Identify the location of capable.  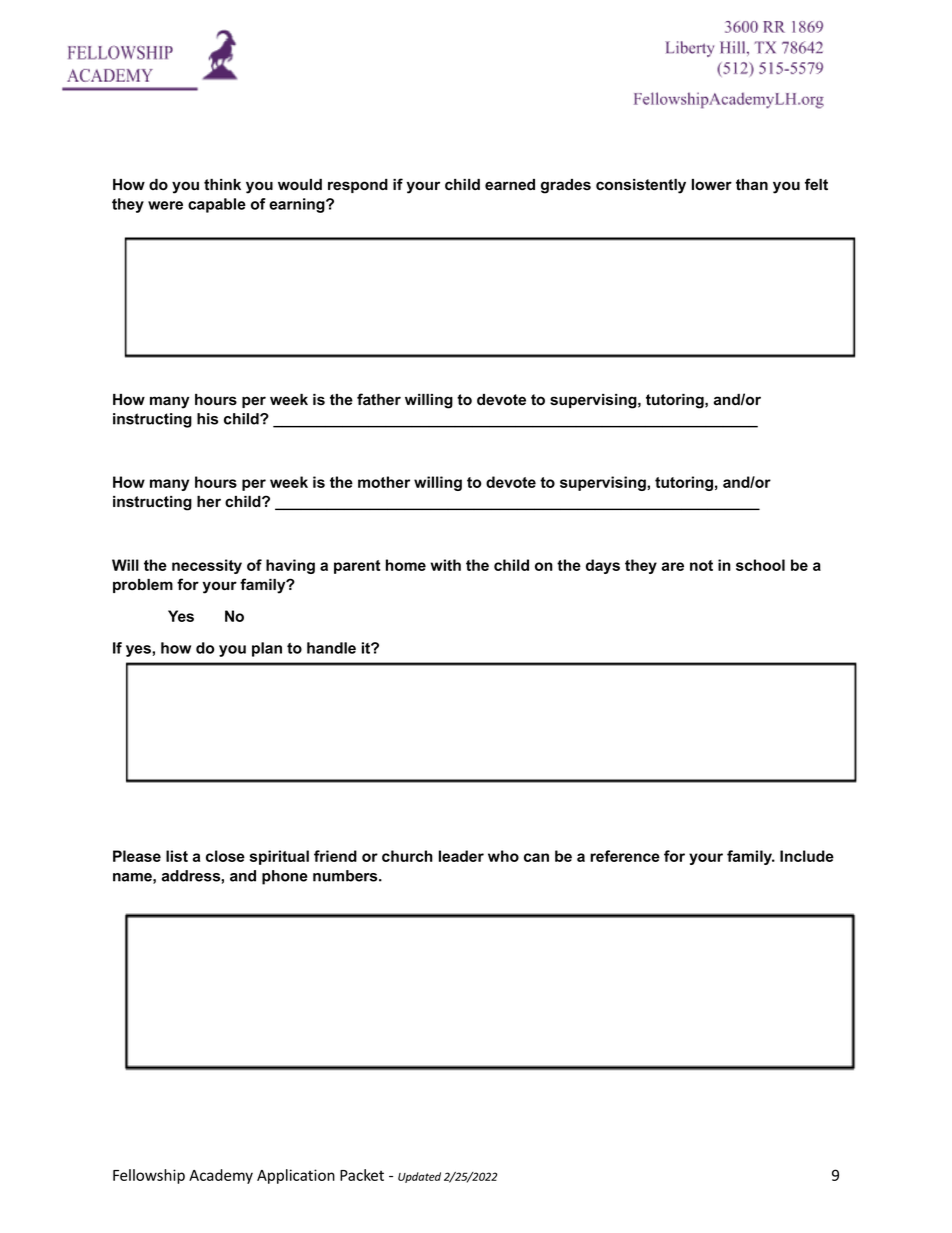
(217, 205).
